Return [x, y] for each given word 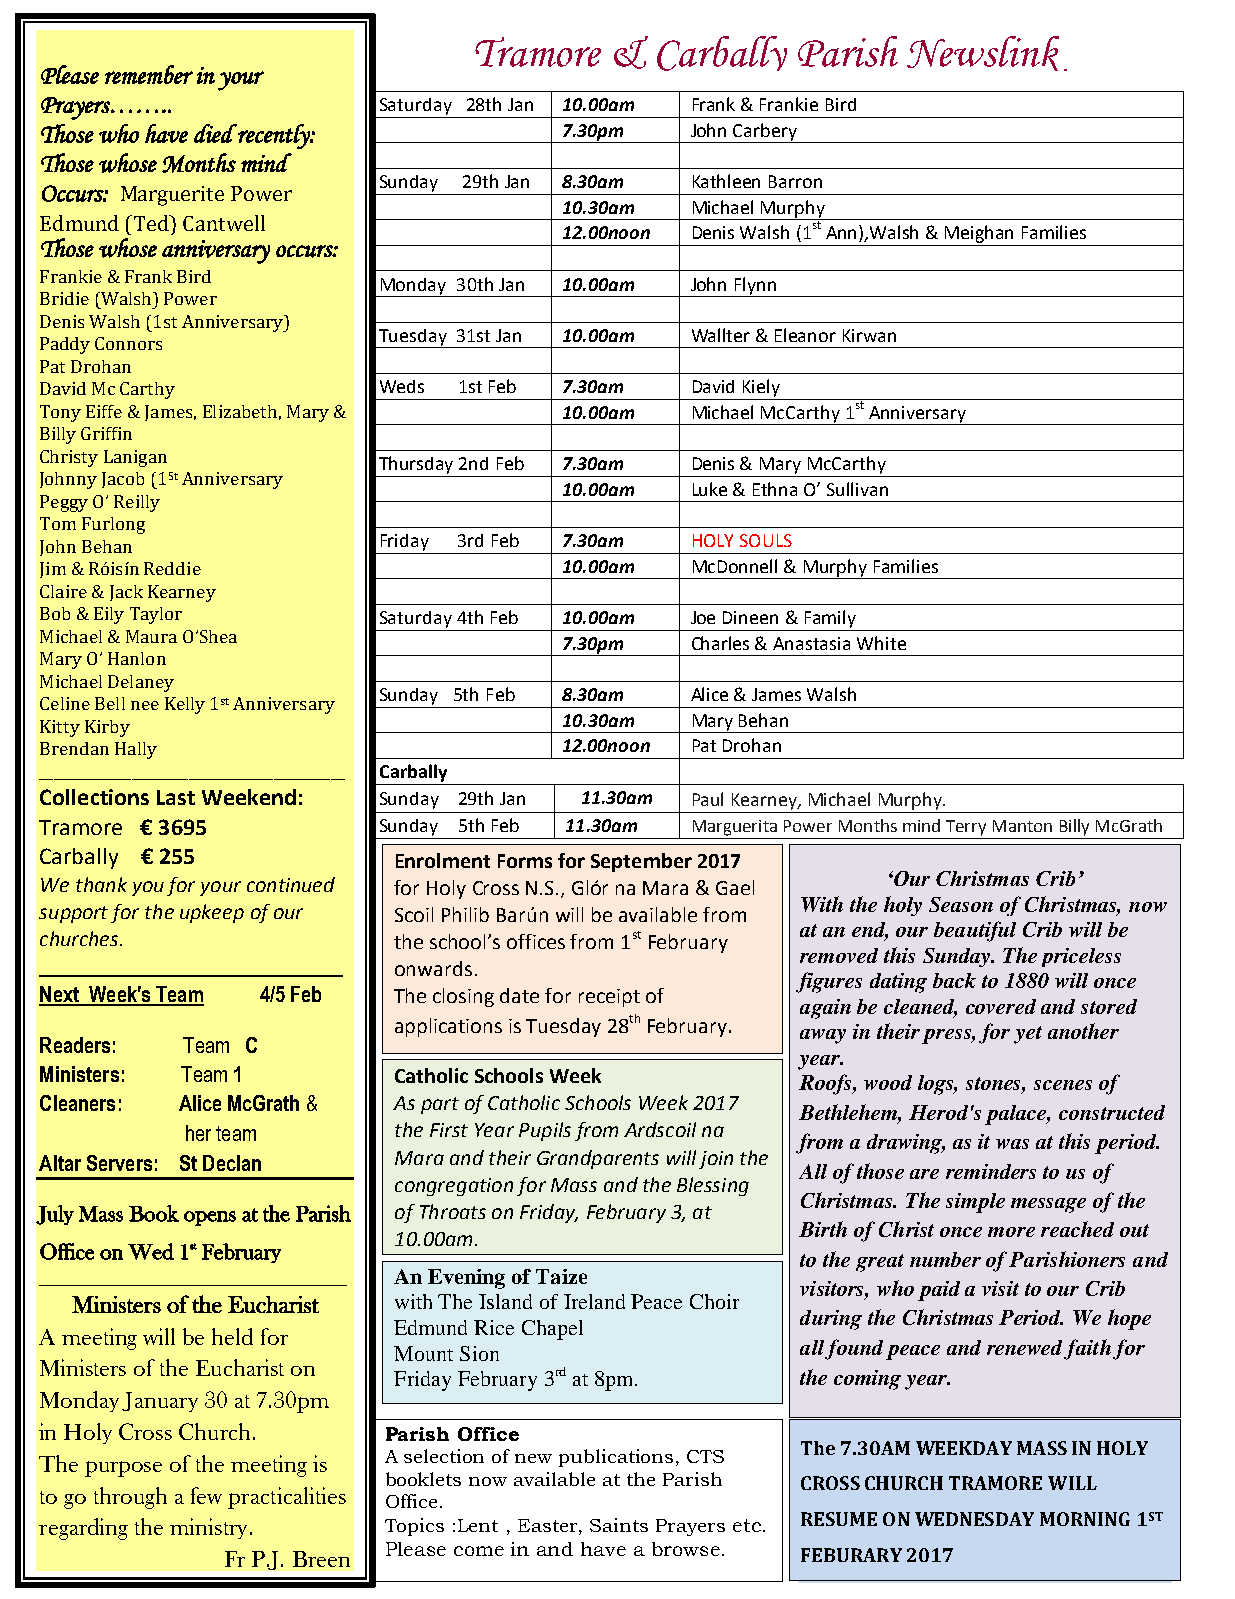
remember [149, 74]
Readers [75, 1045]
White [881, 643]
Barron [795, 181]
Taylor [156, 615]
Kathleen [726, 181]
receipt [609, 998]
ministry [208, 1528]
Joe [703, 617]
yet [1028, 1035]
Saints [619, 1525]
